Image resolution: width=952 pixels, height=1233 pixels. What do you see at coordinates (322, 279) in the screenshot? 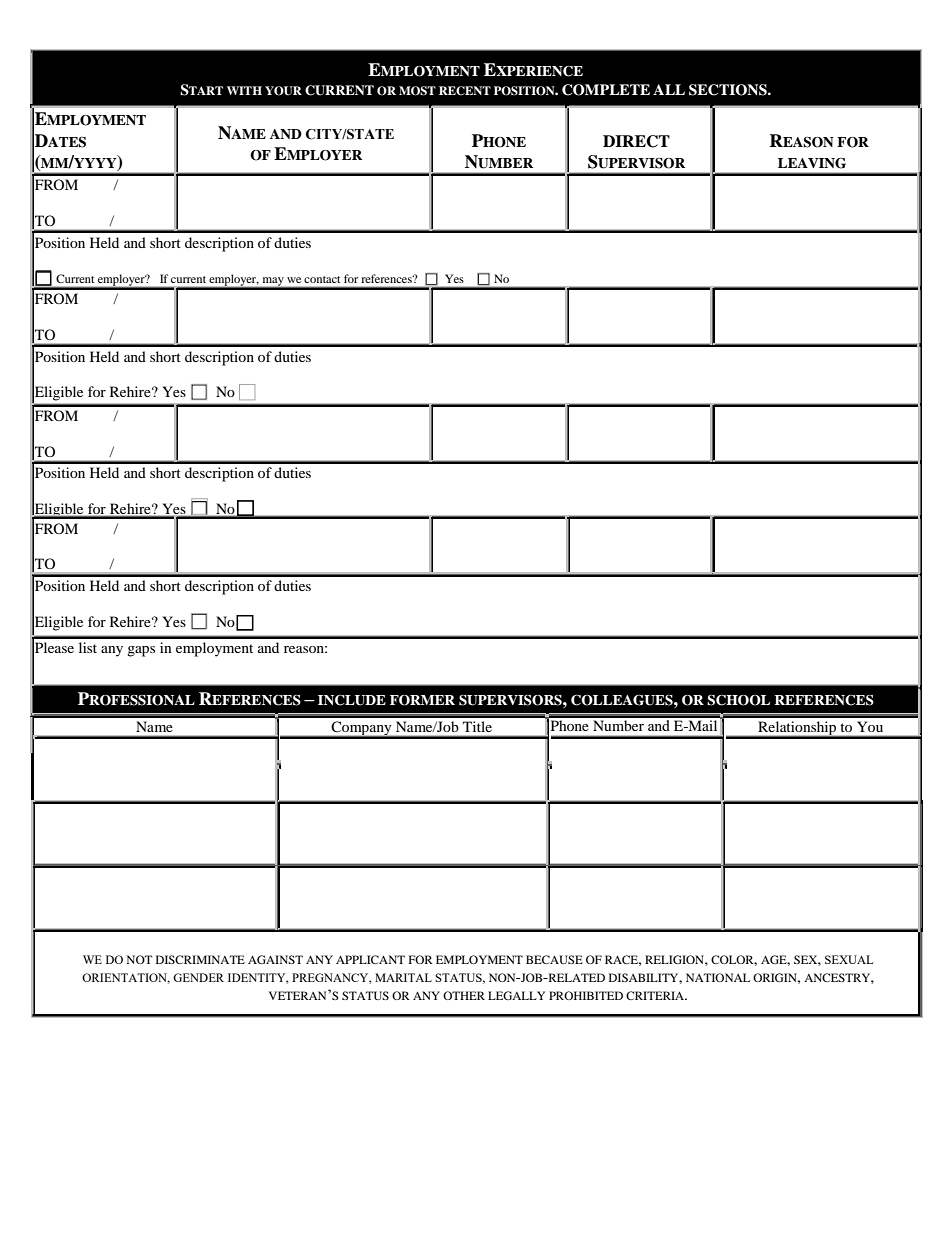
I see `contact` at bounding box center [322, 279].
